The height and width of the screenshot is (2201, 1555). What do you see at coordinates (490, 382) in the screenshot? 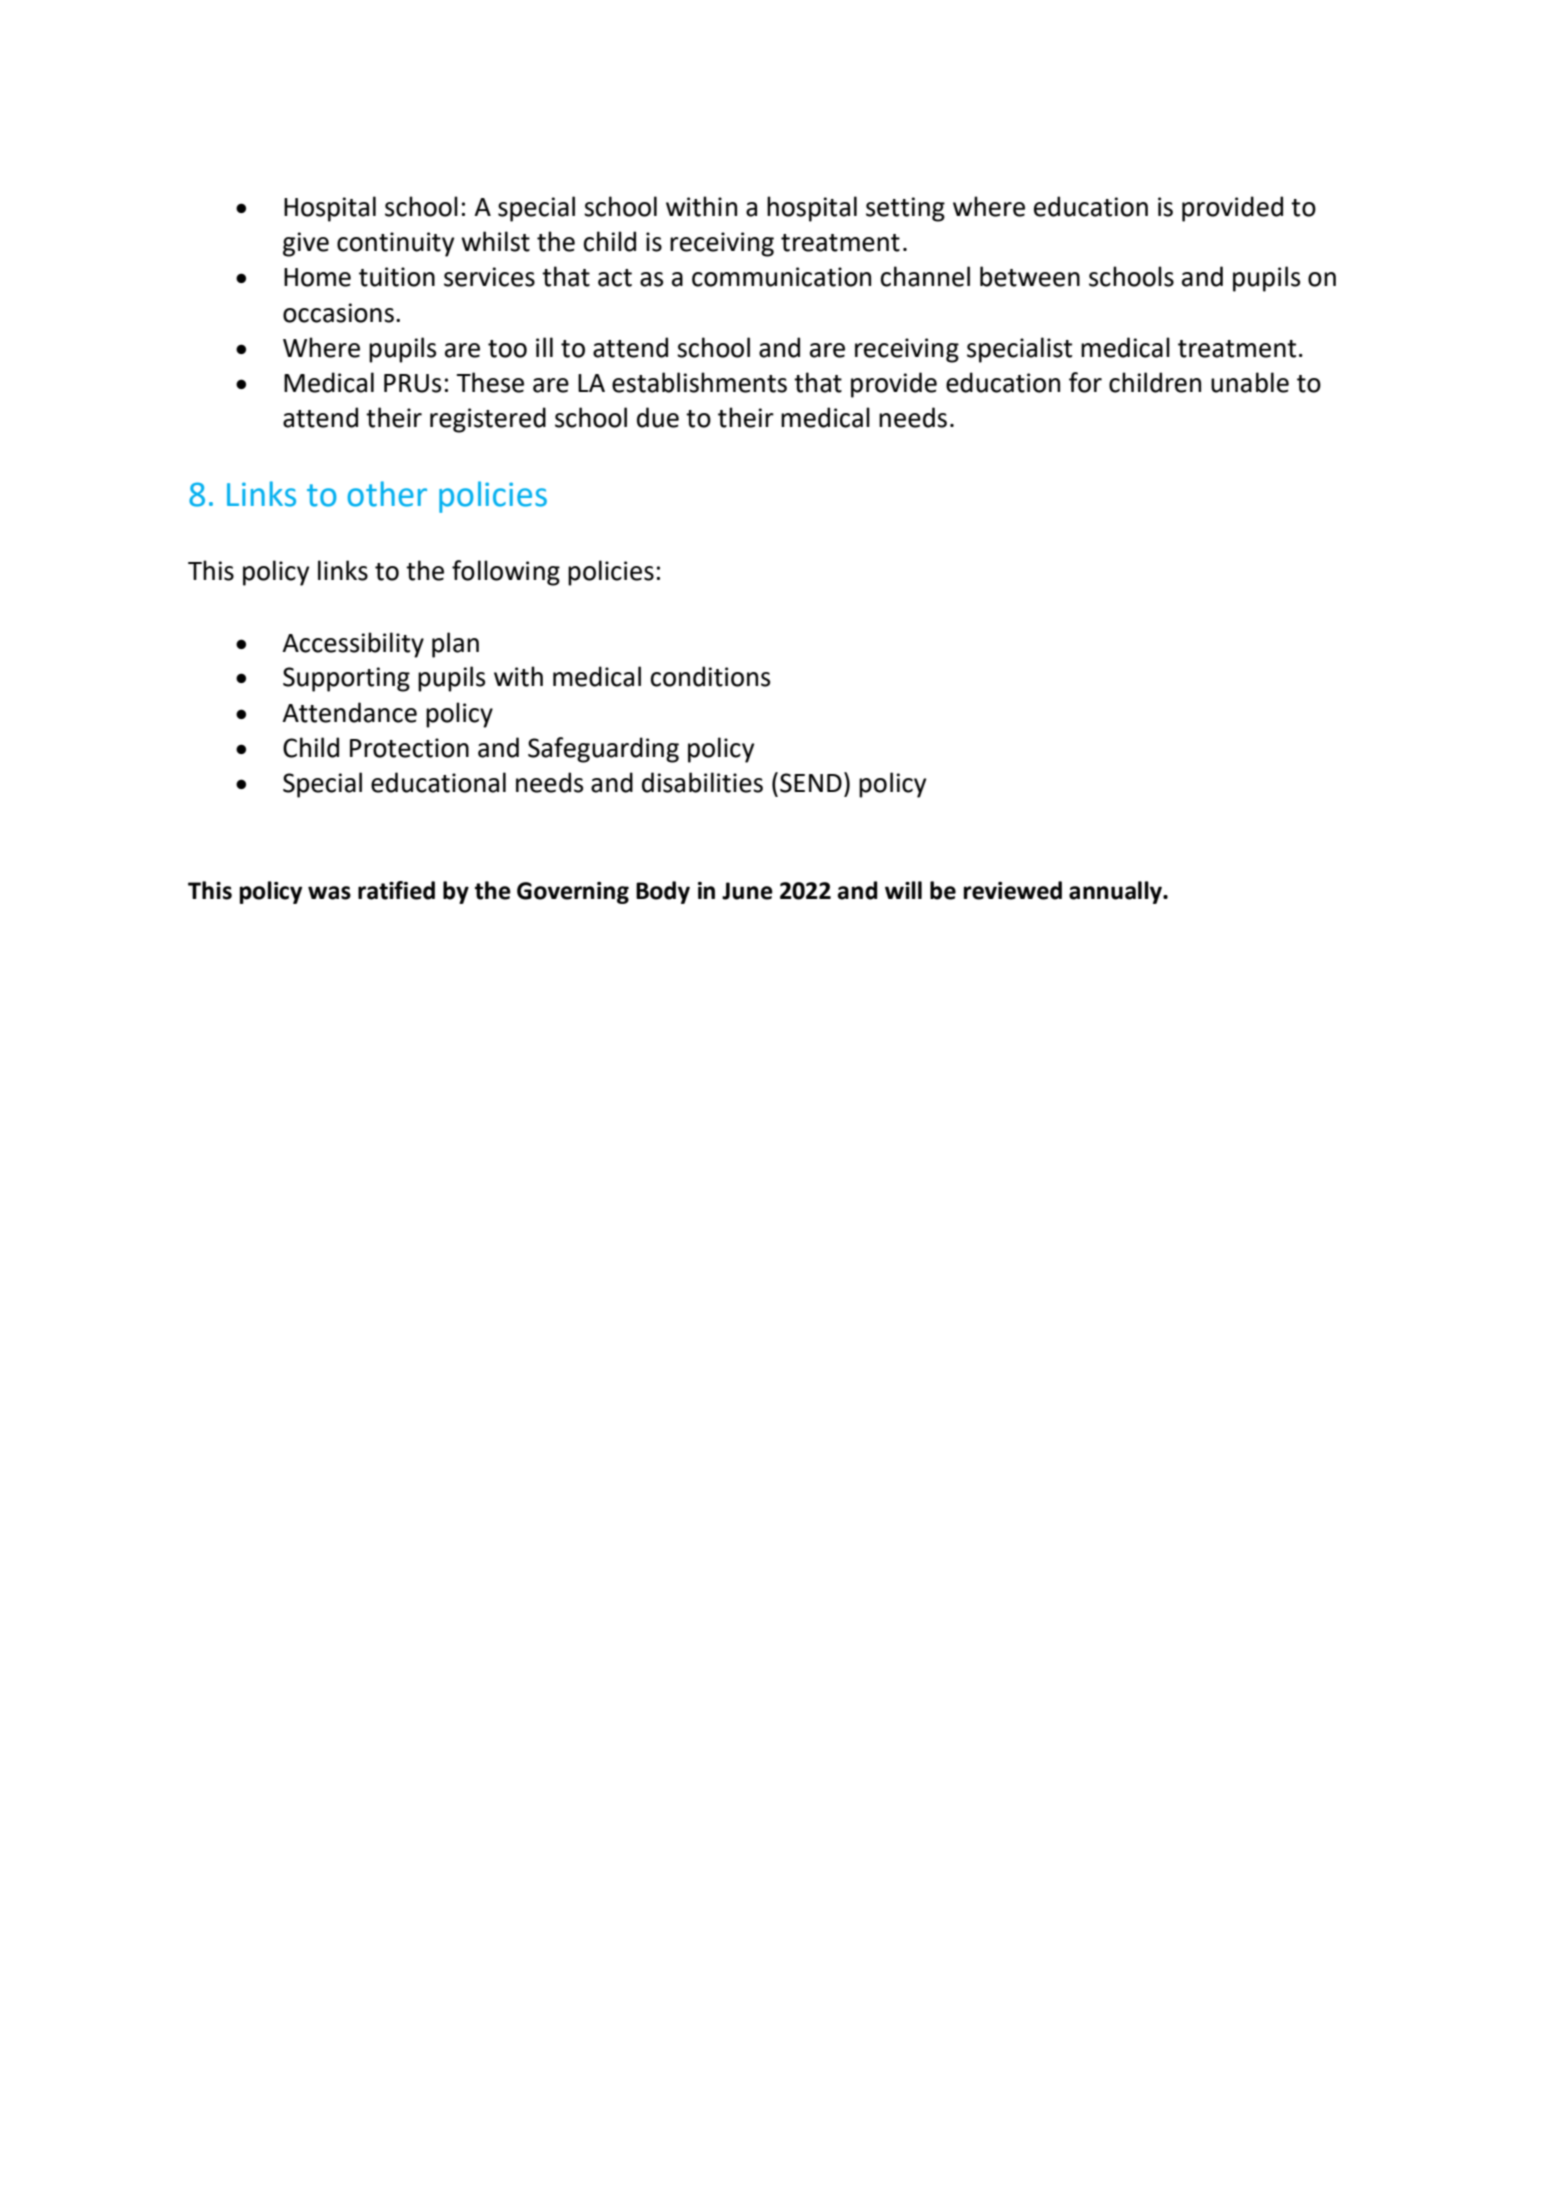
I see `These` at bounding box center [490, 382].
